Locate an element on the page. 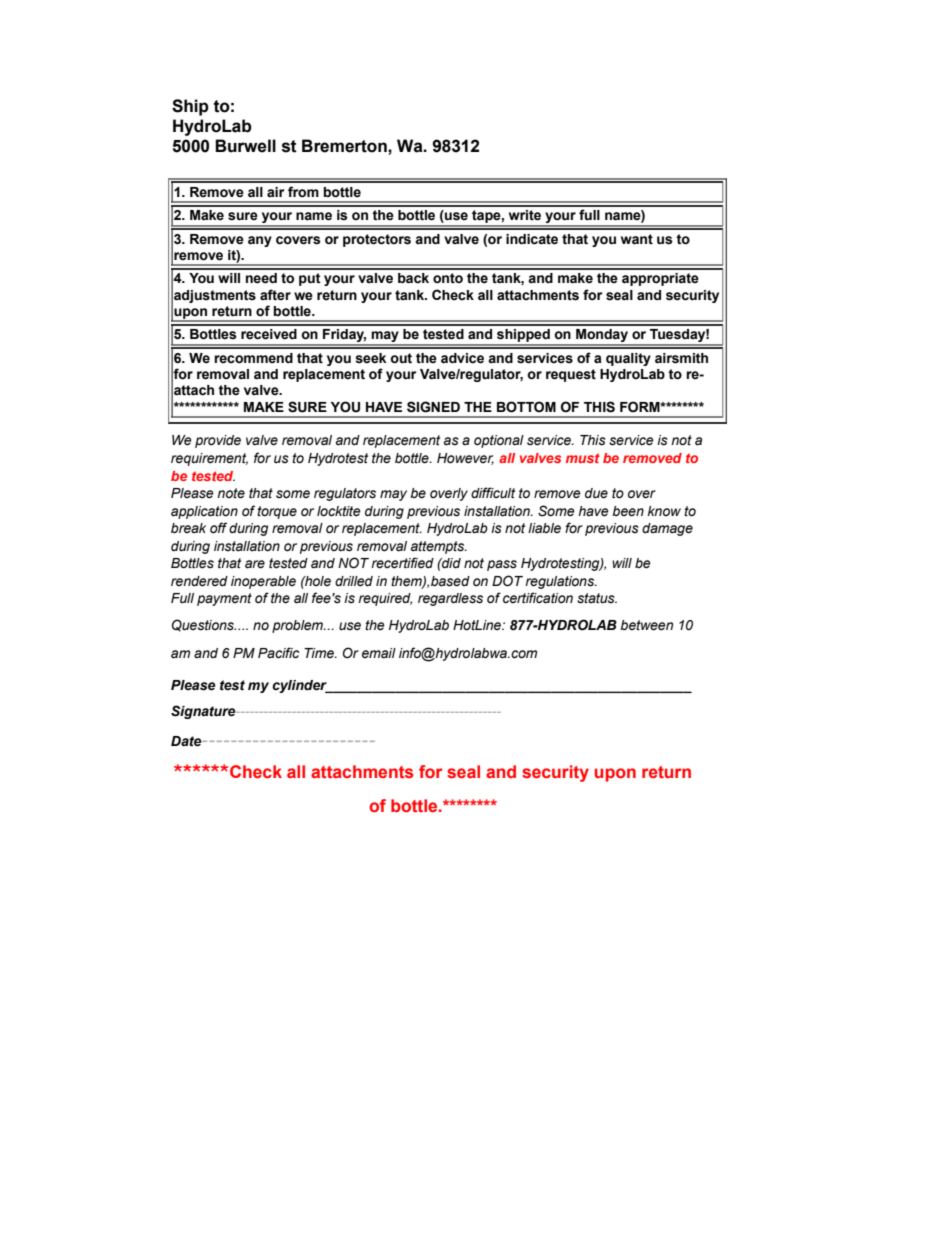  recommend is located at coordinates (253, 358).
